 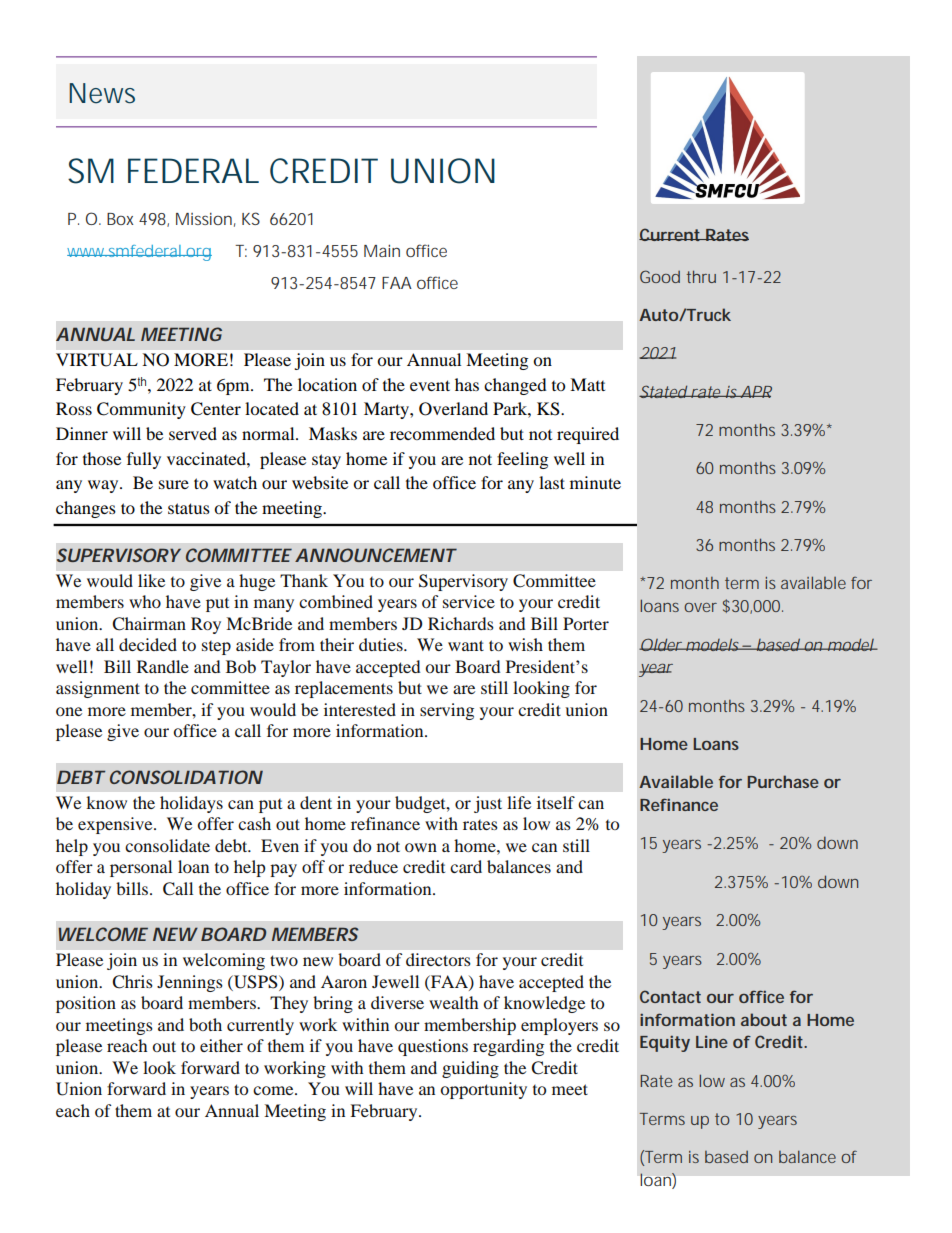 I want to click on Main, so click(x=382, y=250).
